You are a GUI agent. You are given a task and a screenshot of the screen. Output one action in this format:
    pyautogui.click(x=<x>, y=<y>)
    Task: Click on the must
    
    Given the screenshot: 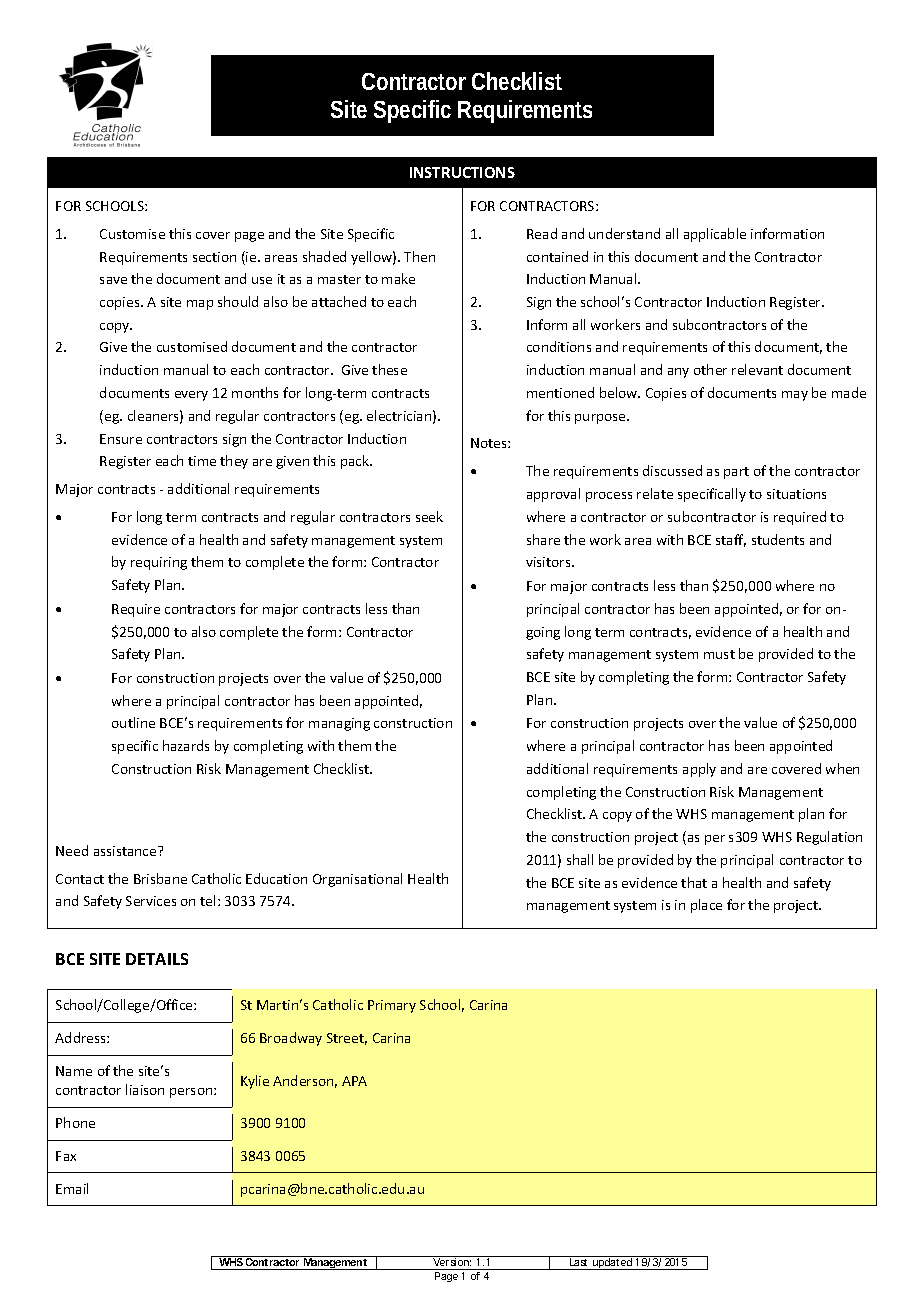 What is the action you would take?
    pyautogui.click(x=719, y=654)
